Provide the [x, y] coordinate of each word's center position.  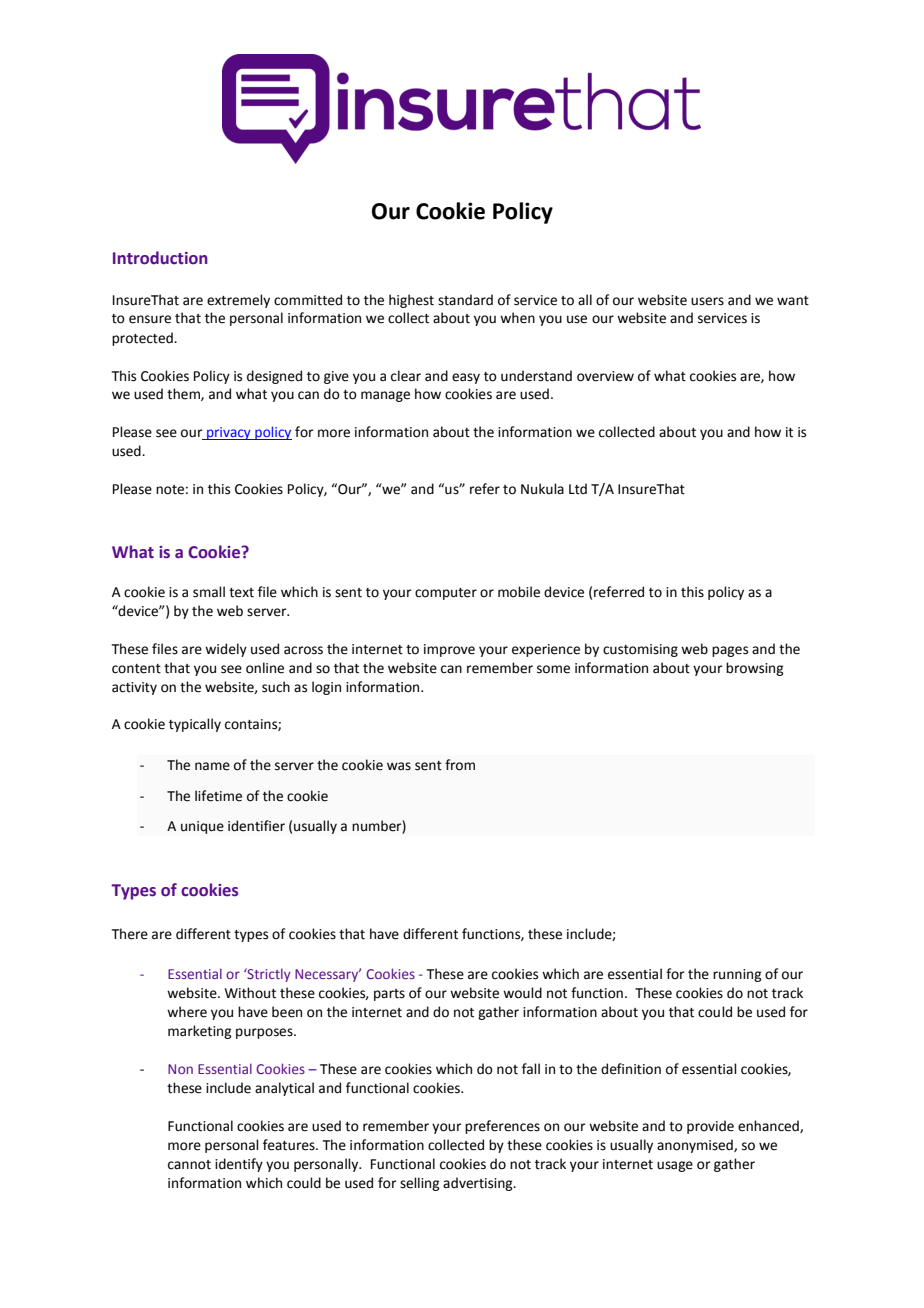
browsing [754, 669]
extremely [238, 301]
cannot [189, 1165]
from [460, 765]
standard [465, 300]
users [707, 301]
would [522, 993]
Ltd [578, 489]
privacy [229, 433]
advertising [479, 1184]
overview [605, 376]
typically [195, 725]
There [130, 934]
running [737, 975]
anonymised [696, 1146]
